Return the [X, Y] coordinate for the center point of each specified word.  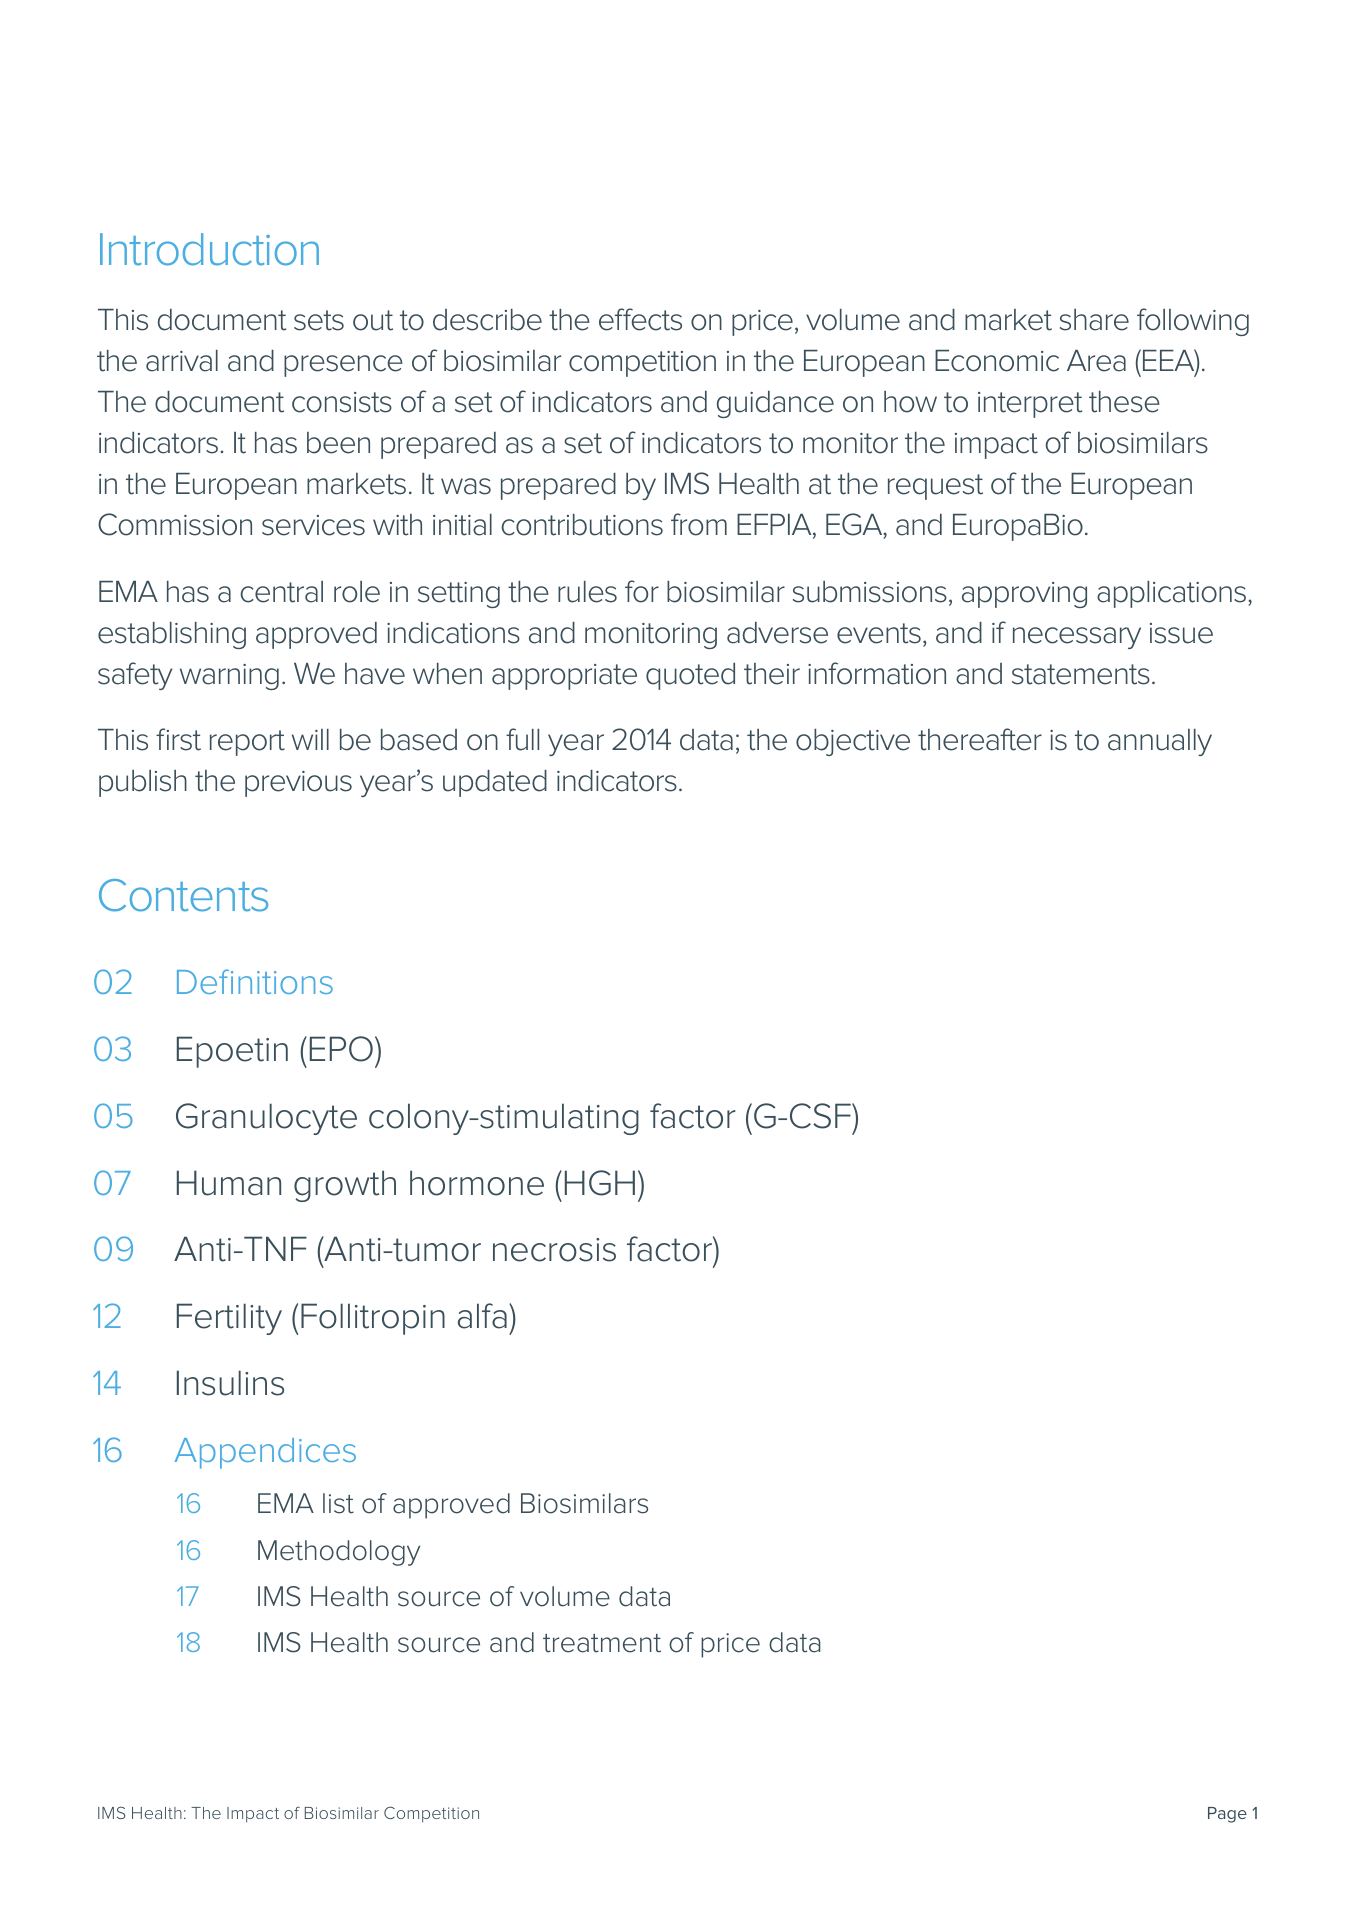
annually [1160, 742]
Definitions [255, 981]
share [1094, 320]
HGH [600, 1183]
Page [1227, 1815]
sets [319, 320]
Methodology [339, 1553]
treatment [602, 1643]
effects [640, 319]
